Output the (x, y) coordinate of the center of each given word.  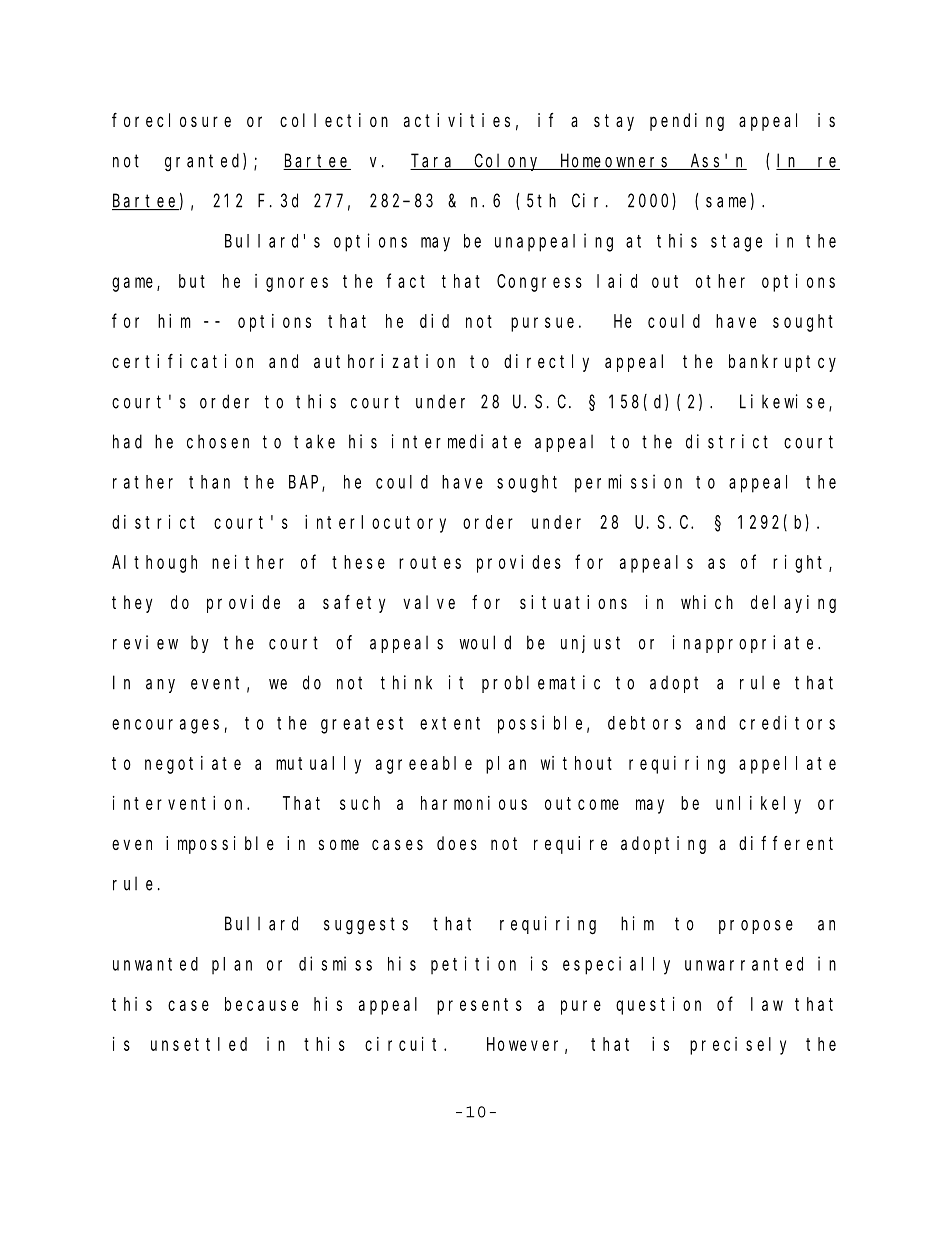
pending (687, 122)
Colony (508, 162)
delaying (793, 604)
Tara (433, 162)
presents (479, 1006)
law (767, 1004)
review (145, 642)
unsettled (199, 1044)
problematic (541, 684)
